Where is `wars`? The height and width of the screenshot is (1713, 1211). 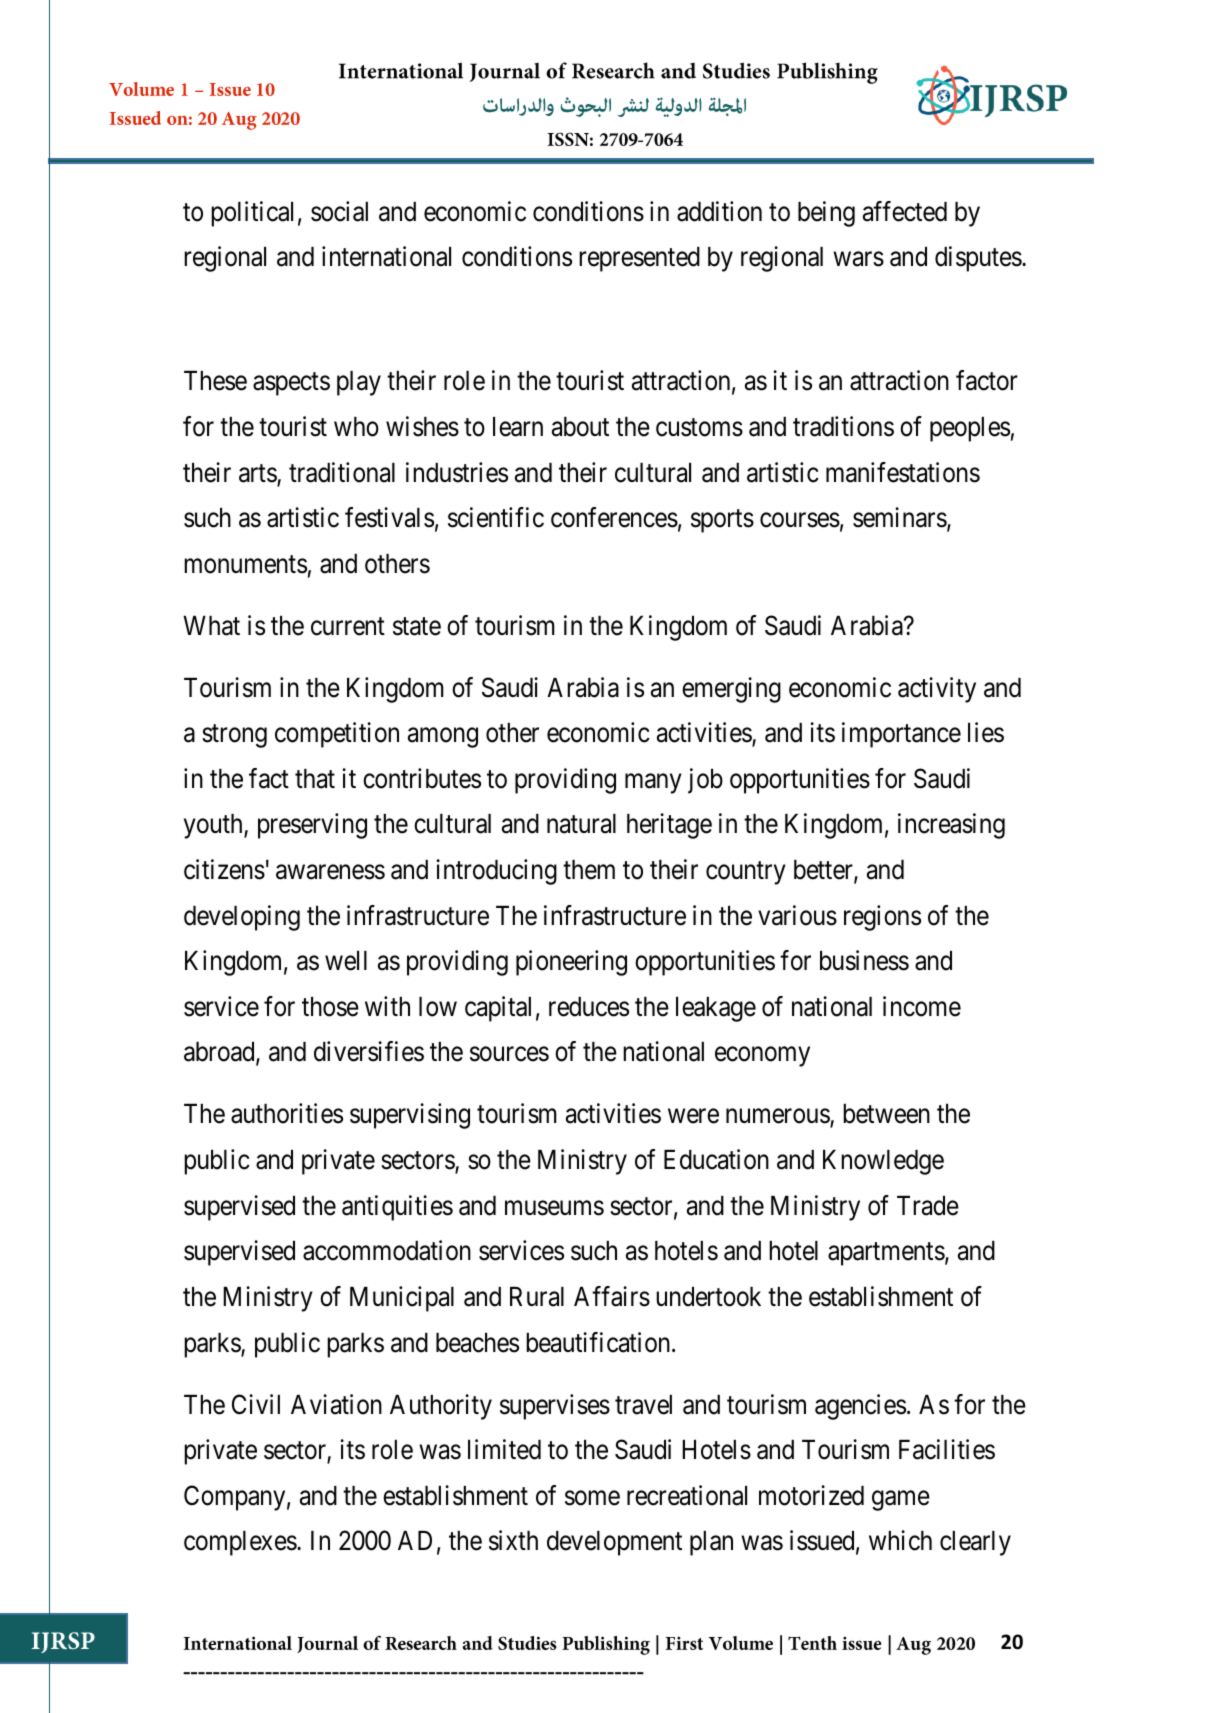
wars is located at coordinates (858, 259).
